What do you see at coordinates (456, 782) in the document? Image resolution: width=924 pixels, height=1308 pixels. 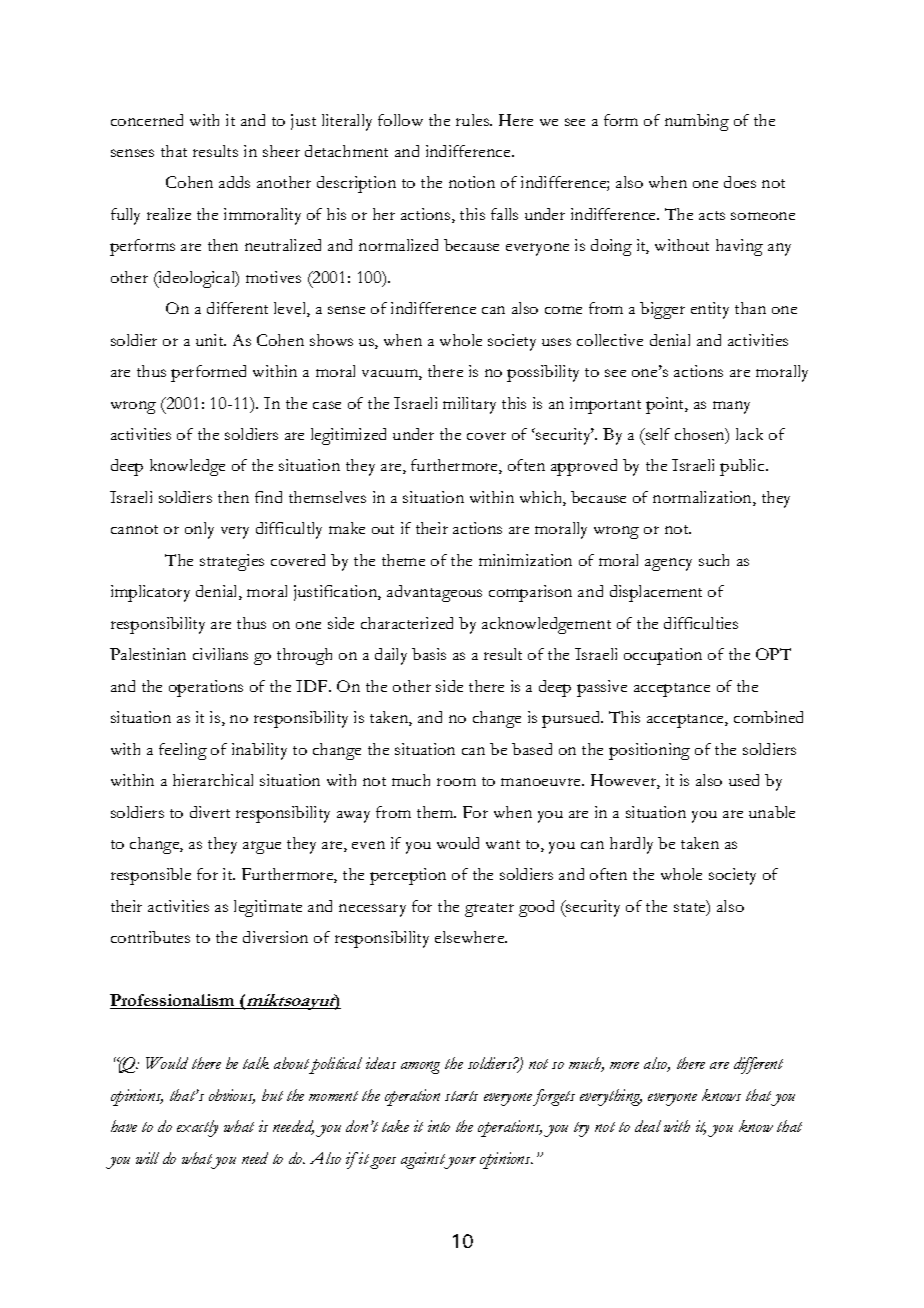 I see `room` at bounding box center [456, 782].
